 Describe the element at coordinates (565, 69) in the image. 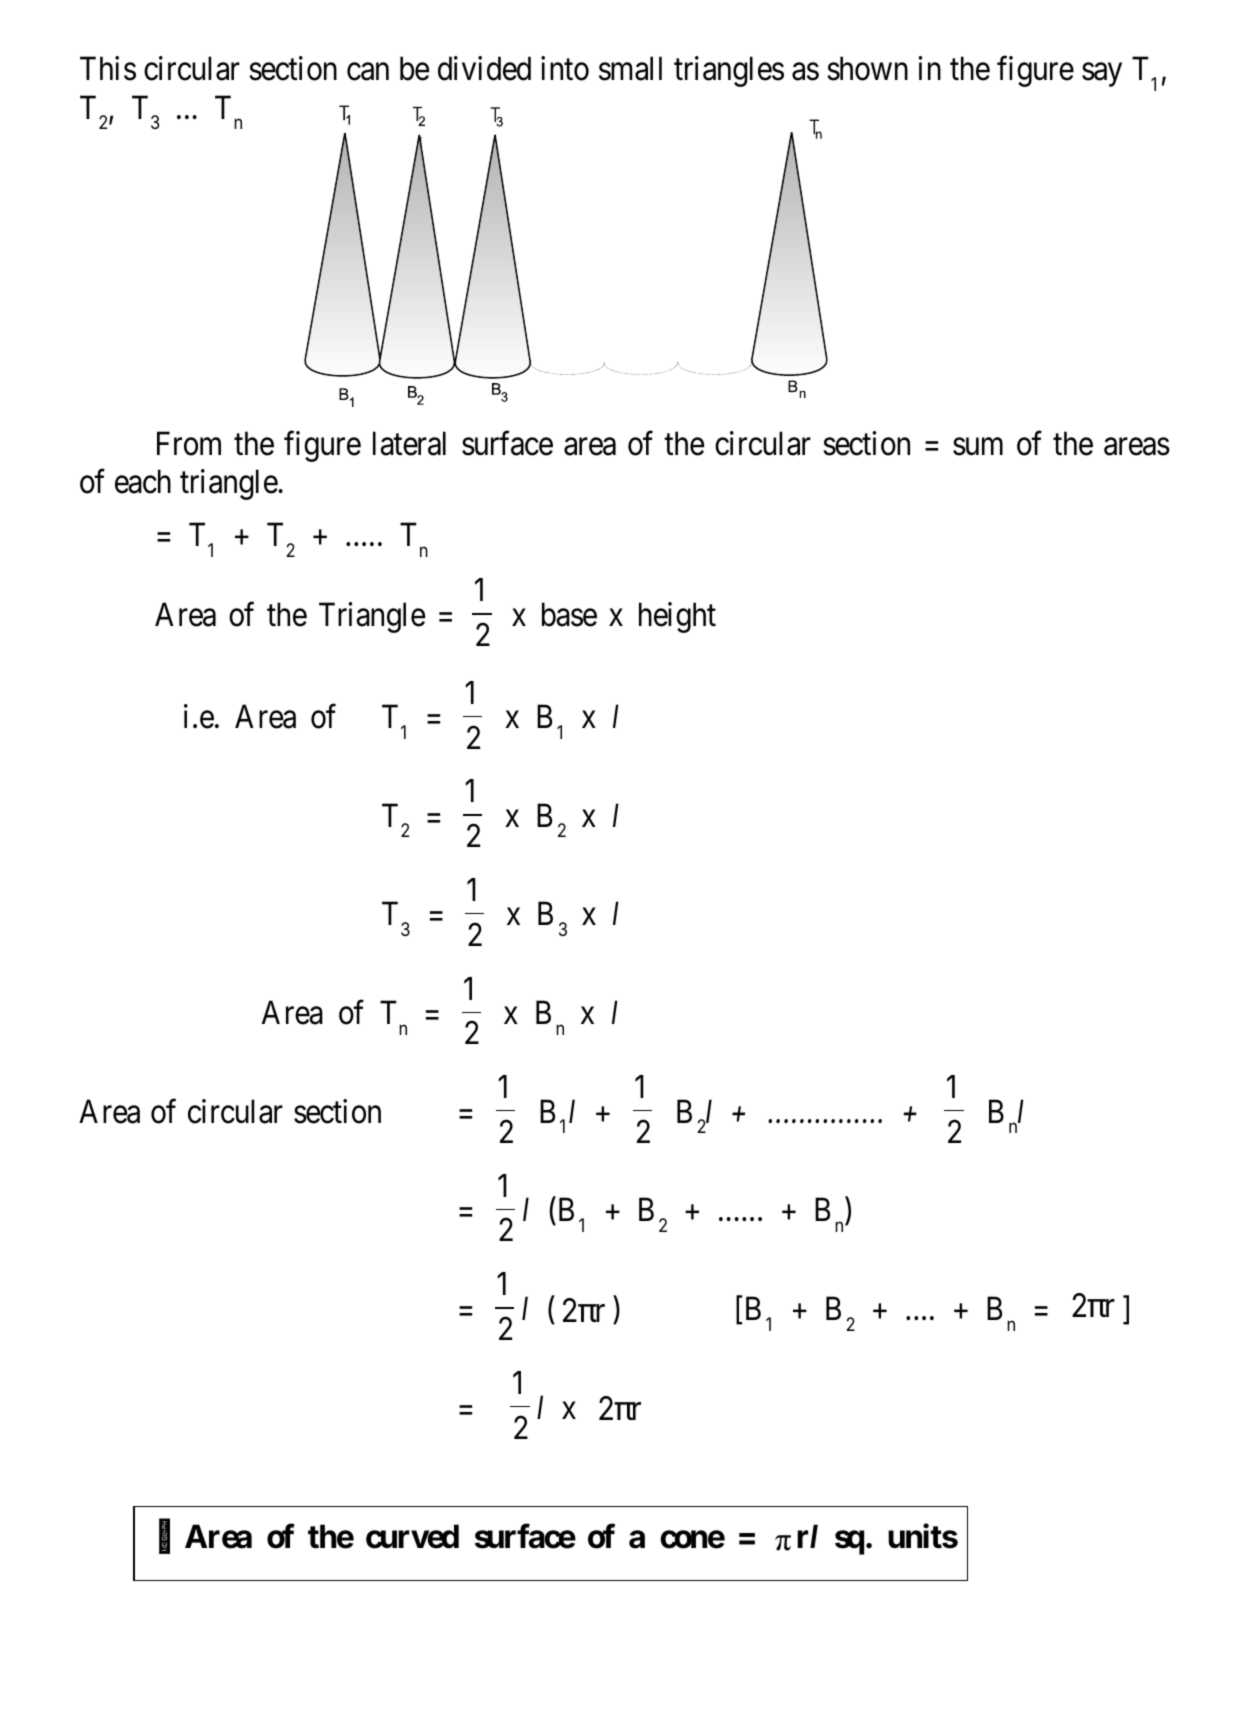

I see `into` at that location.
